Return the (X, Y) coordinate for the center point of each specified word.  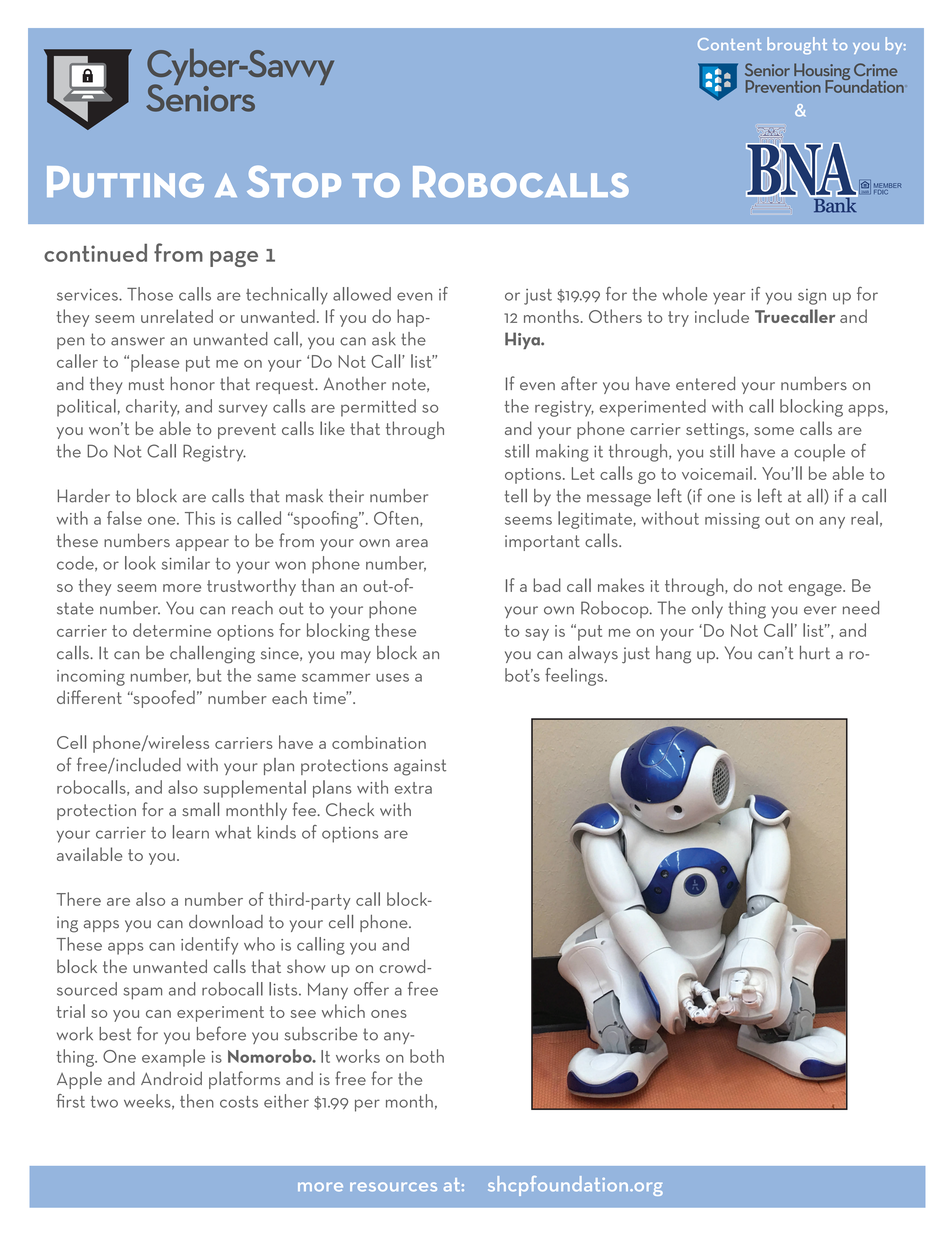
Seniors (200, 97)
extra (413, 788)
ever (820, 610)
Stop (294, 182)
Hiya (523, 340)
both (427, 1056)
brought (797, 45)
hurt (815, 652)
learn (191, 832)
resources (393, 1187)
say (537, 635)
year (729, 298)
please (155, 363)
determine (172, 630)
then (197, 1101)
